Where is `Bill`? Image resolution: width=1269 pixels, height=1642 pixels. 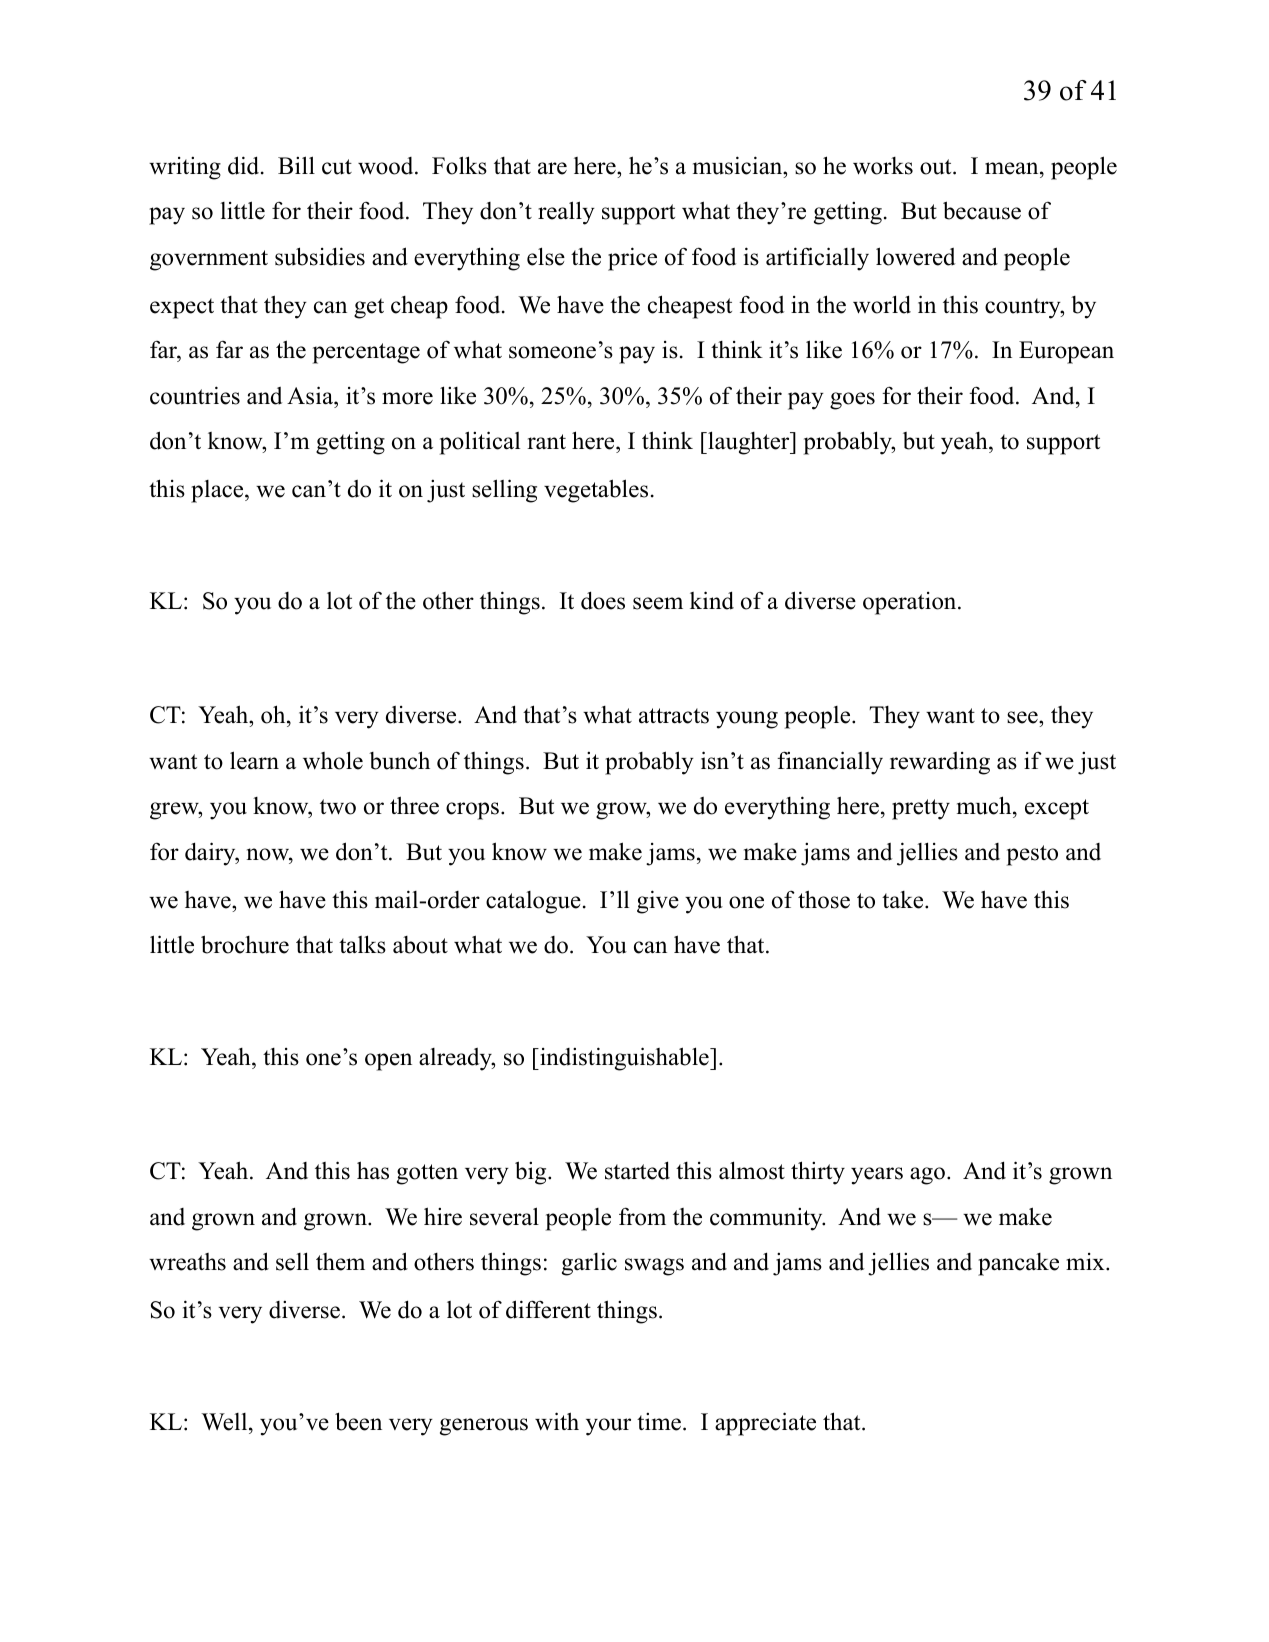
Bill is located at coordinates (296, 165).
